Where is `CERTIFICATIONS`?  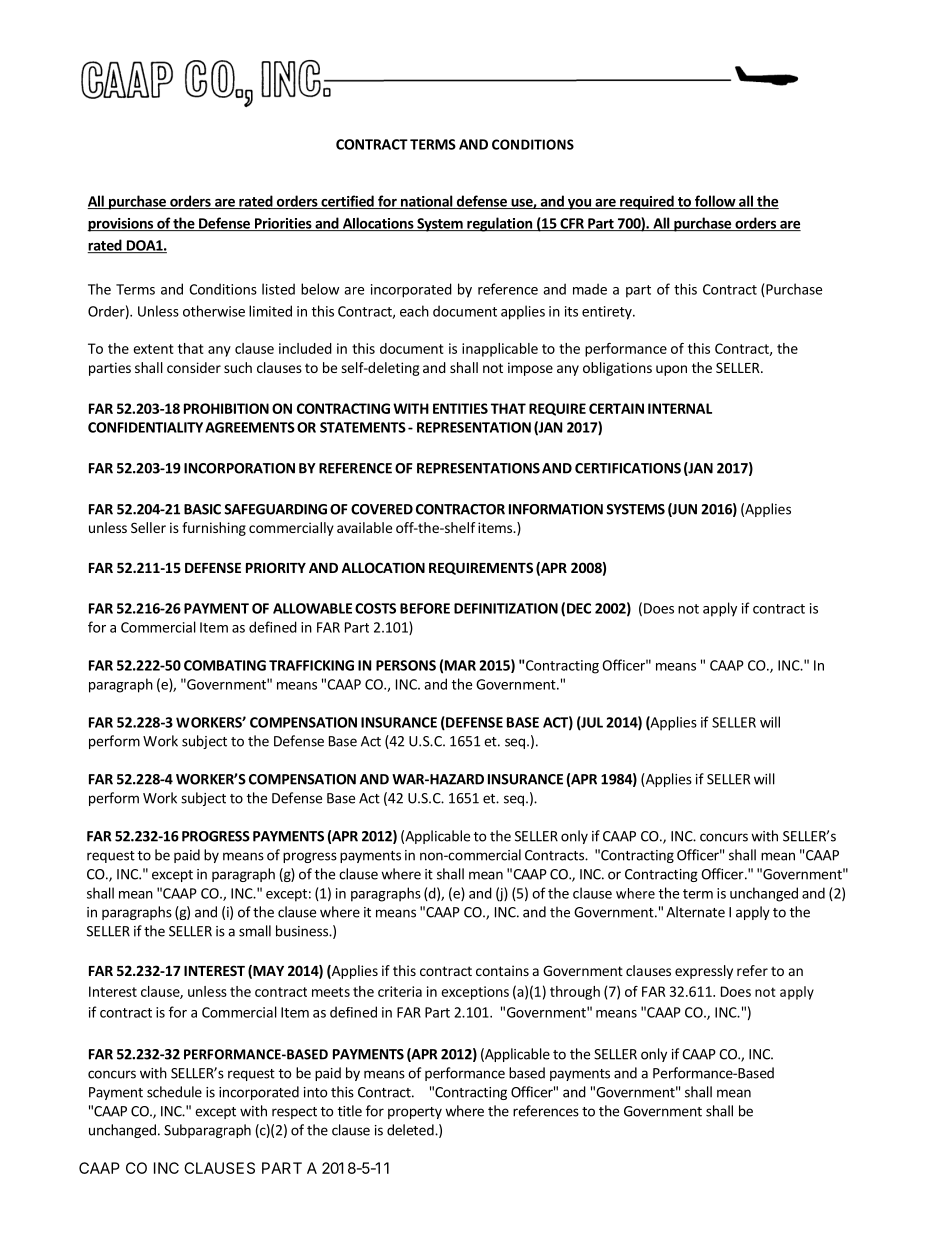 CERTIFICATIONS is located at coordinates (628, 468).
